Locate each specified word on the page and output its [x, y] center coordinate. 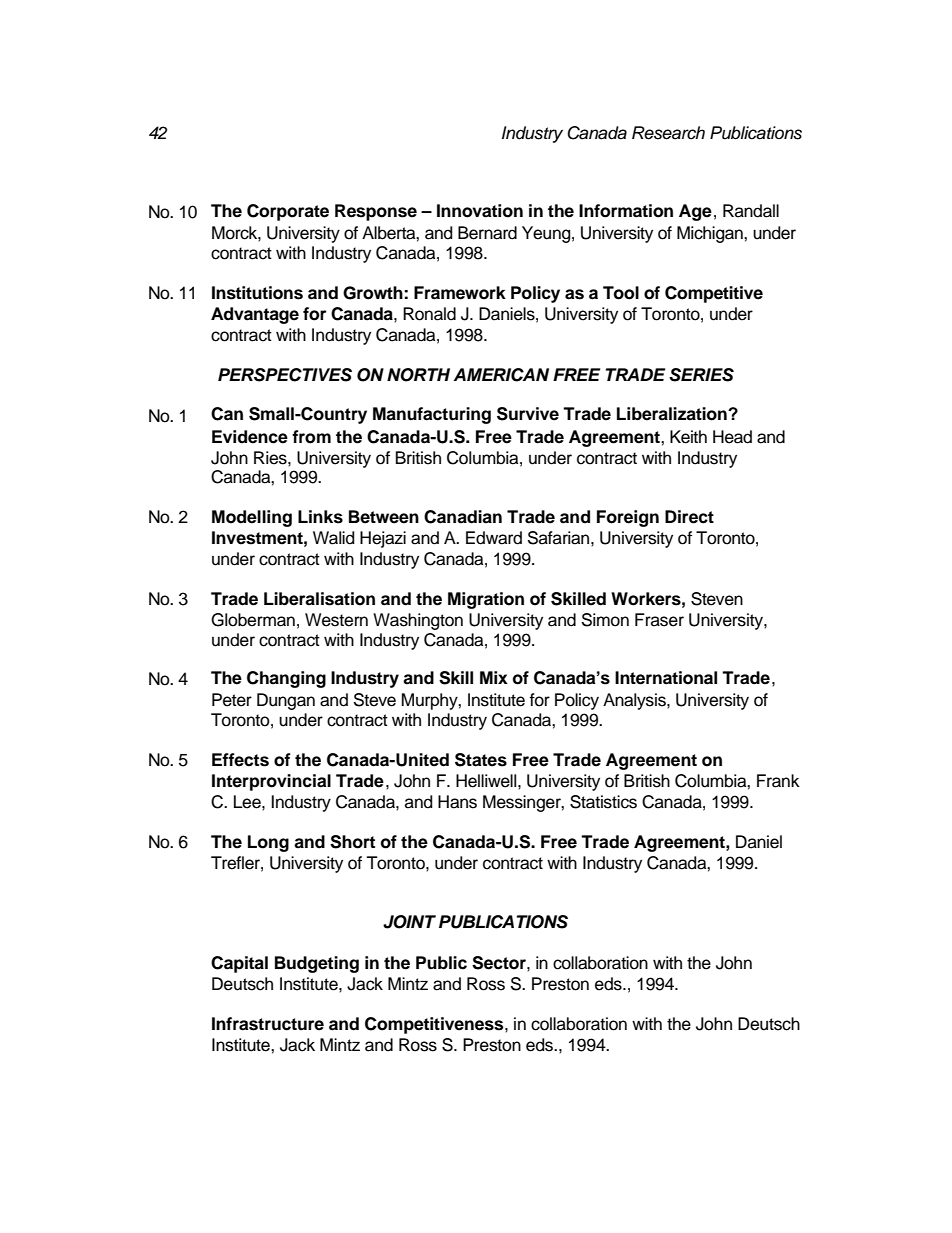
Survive [528, 414]
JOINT [409, 922]
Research [668, 133]
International [666, 678]
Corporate [288, 212]
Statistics [603, 802]
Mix [494, 677]
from [311, 437]
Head [732, 437]
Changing [286, 679]
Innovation [480, 211]
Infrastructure [268, 1024]
